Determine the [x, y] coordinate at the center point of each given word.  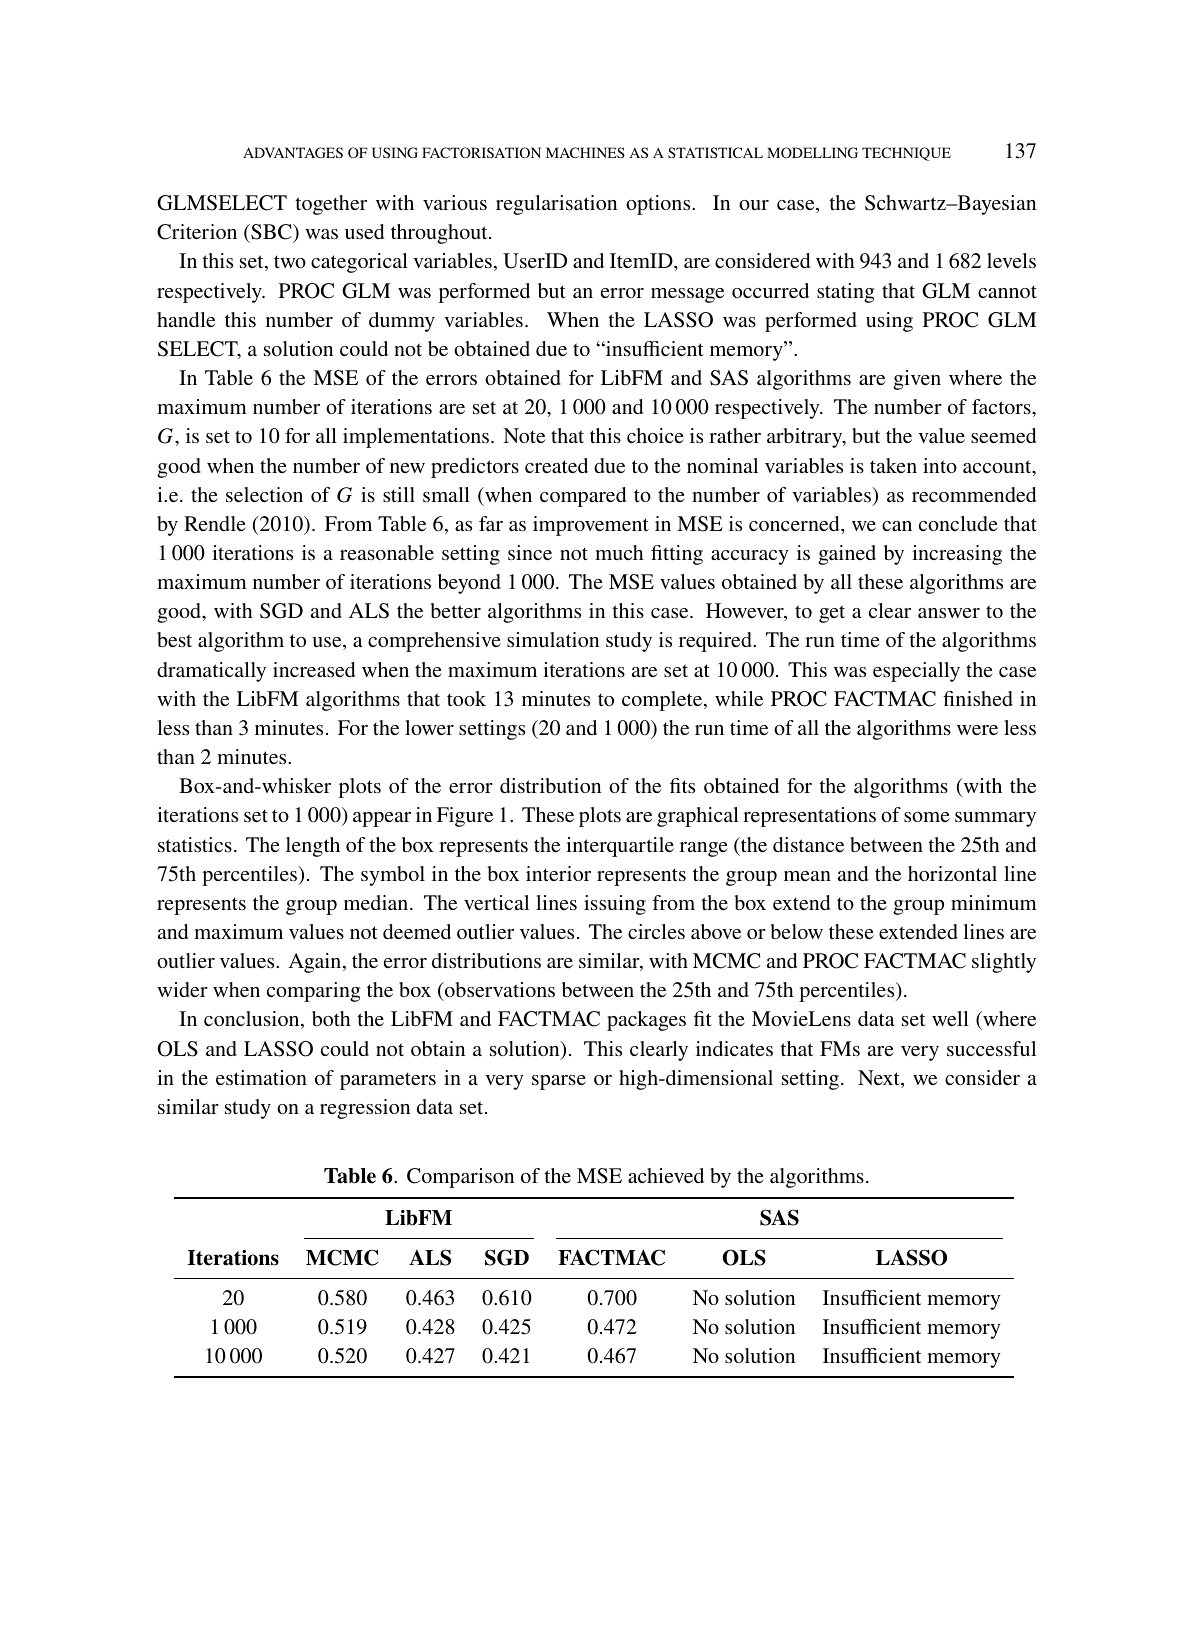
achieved [666, 1175]
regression [365, 1109]
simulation [553, 639]
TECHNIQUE [906, 154]
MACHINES [585, 152]
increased [314, 669]
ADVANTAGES [293, 152]
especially [916, 672]
